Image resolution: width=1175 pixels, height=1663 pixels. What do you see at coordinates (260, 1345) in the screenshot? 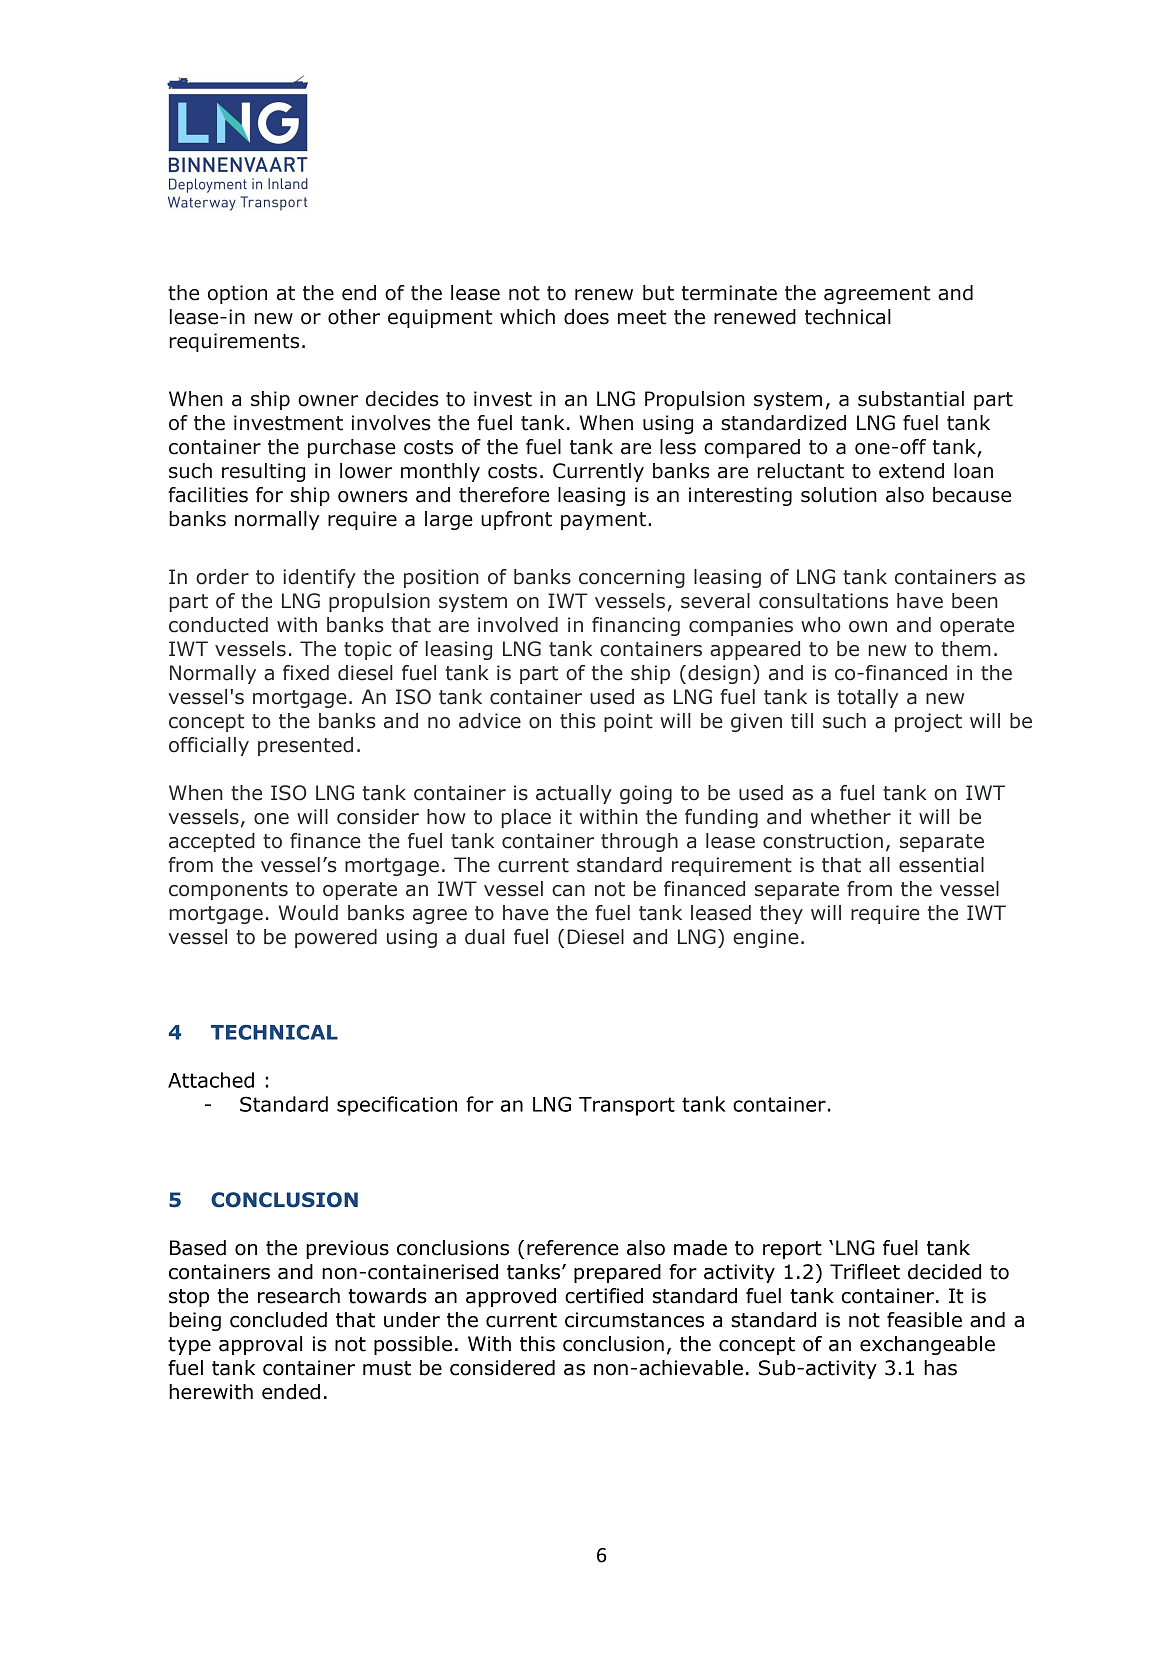
I see `approval` at bounding box center [260, 1345].
